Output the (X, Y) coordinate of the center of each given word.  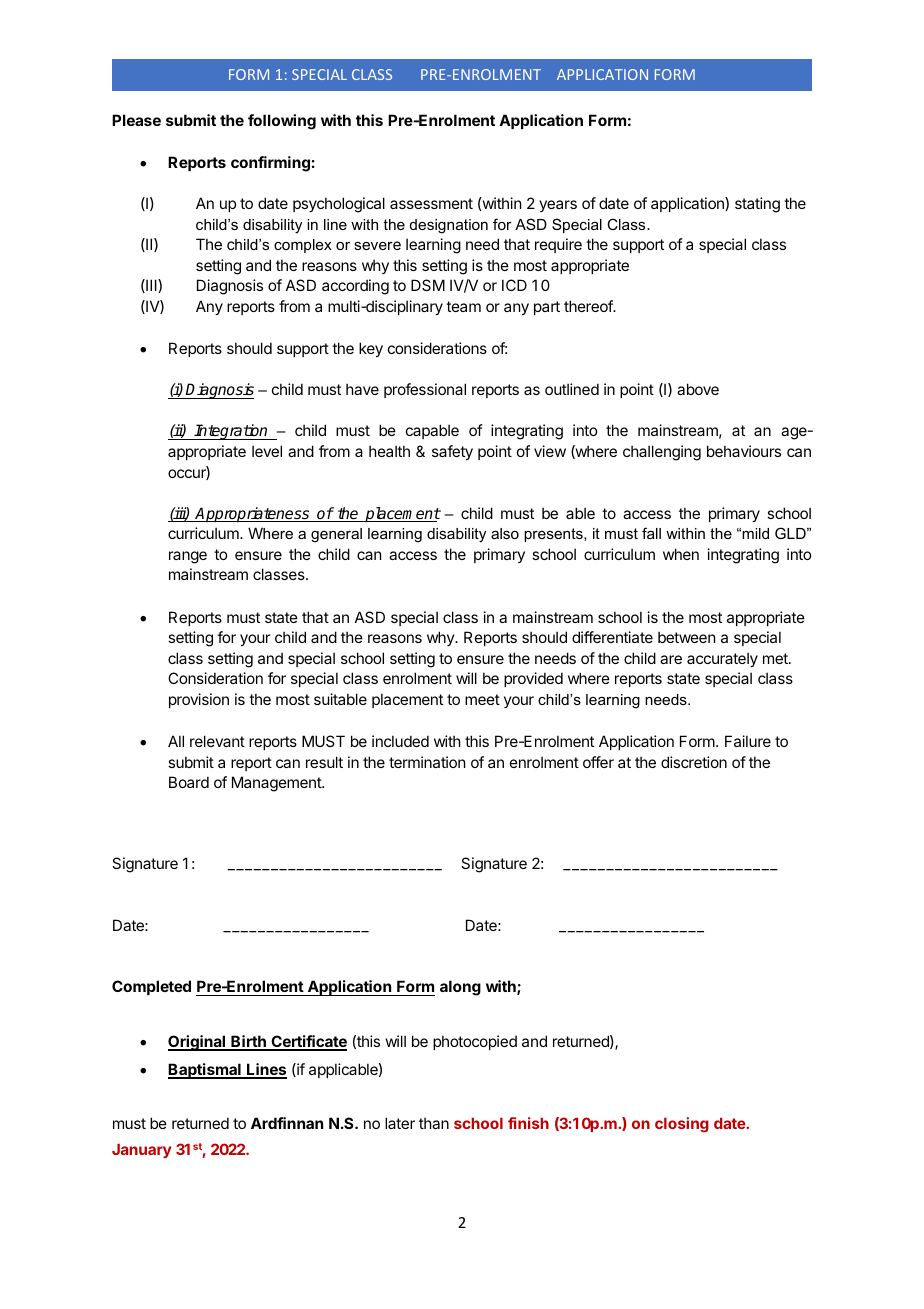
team (463, 306)
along (460, 988)
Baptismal (205, 1071)
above (698, 389)
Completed (151, 987)
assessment (431, 203)
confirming (270, 164)
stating (757, 205)
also (505, 533)
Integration (231, 432)
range (188, 557)
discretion (694, 762)
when (681, 554)
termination (427, 762)
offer (598, 762)
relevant (217, 741)
